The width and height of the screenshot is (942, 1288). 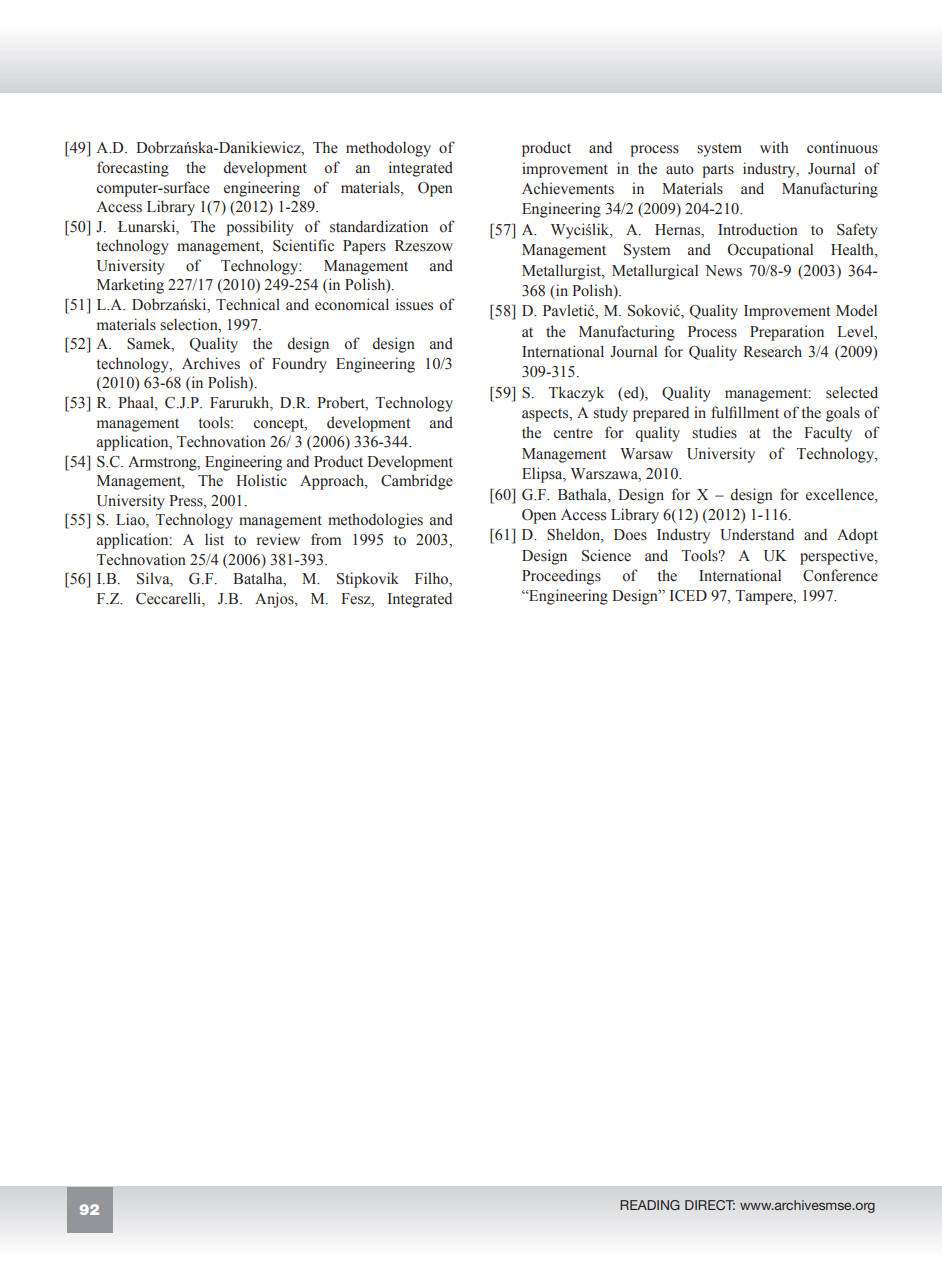 I want to click on Cambridge, so click(x=417, y=482).
